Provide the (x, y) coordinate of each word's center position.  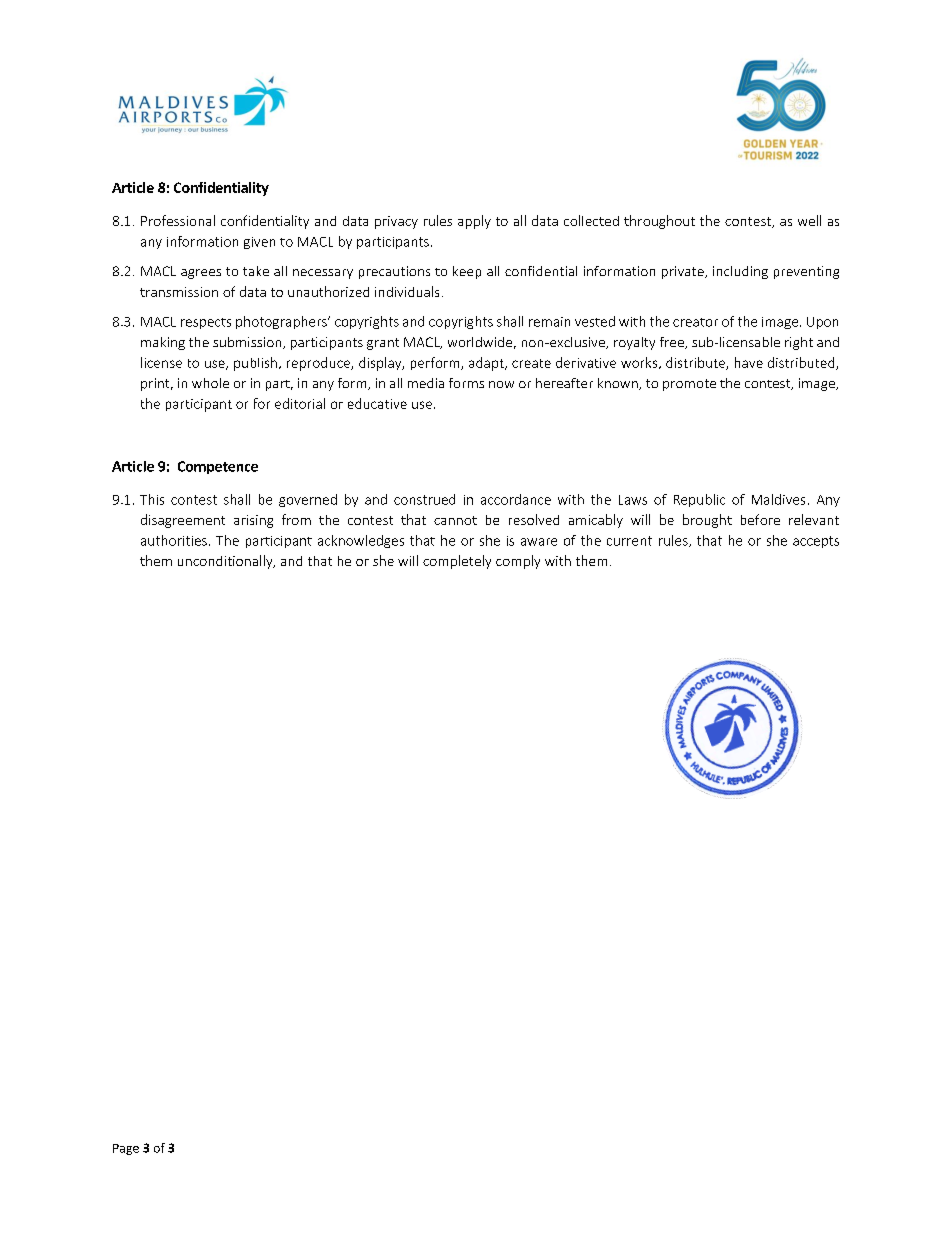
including (740, 272)
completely (457, 562)
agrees (201, 274)
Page (126, 1149)
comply (518, 562)
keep (467, 272)
